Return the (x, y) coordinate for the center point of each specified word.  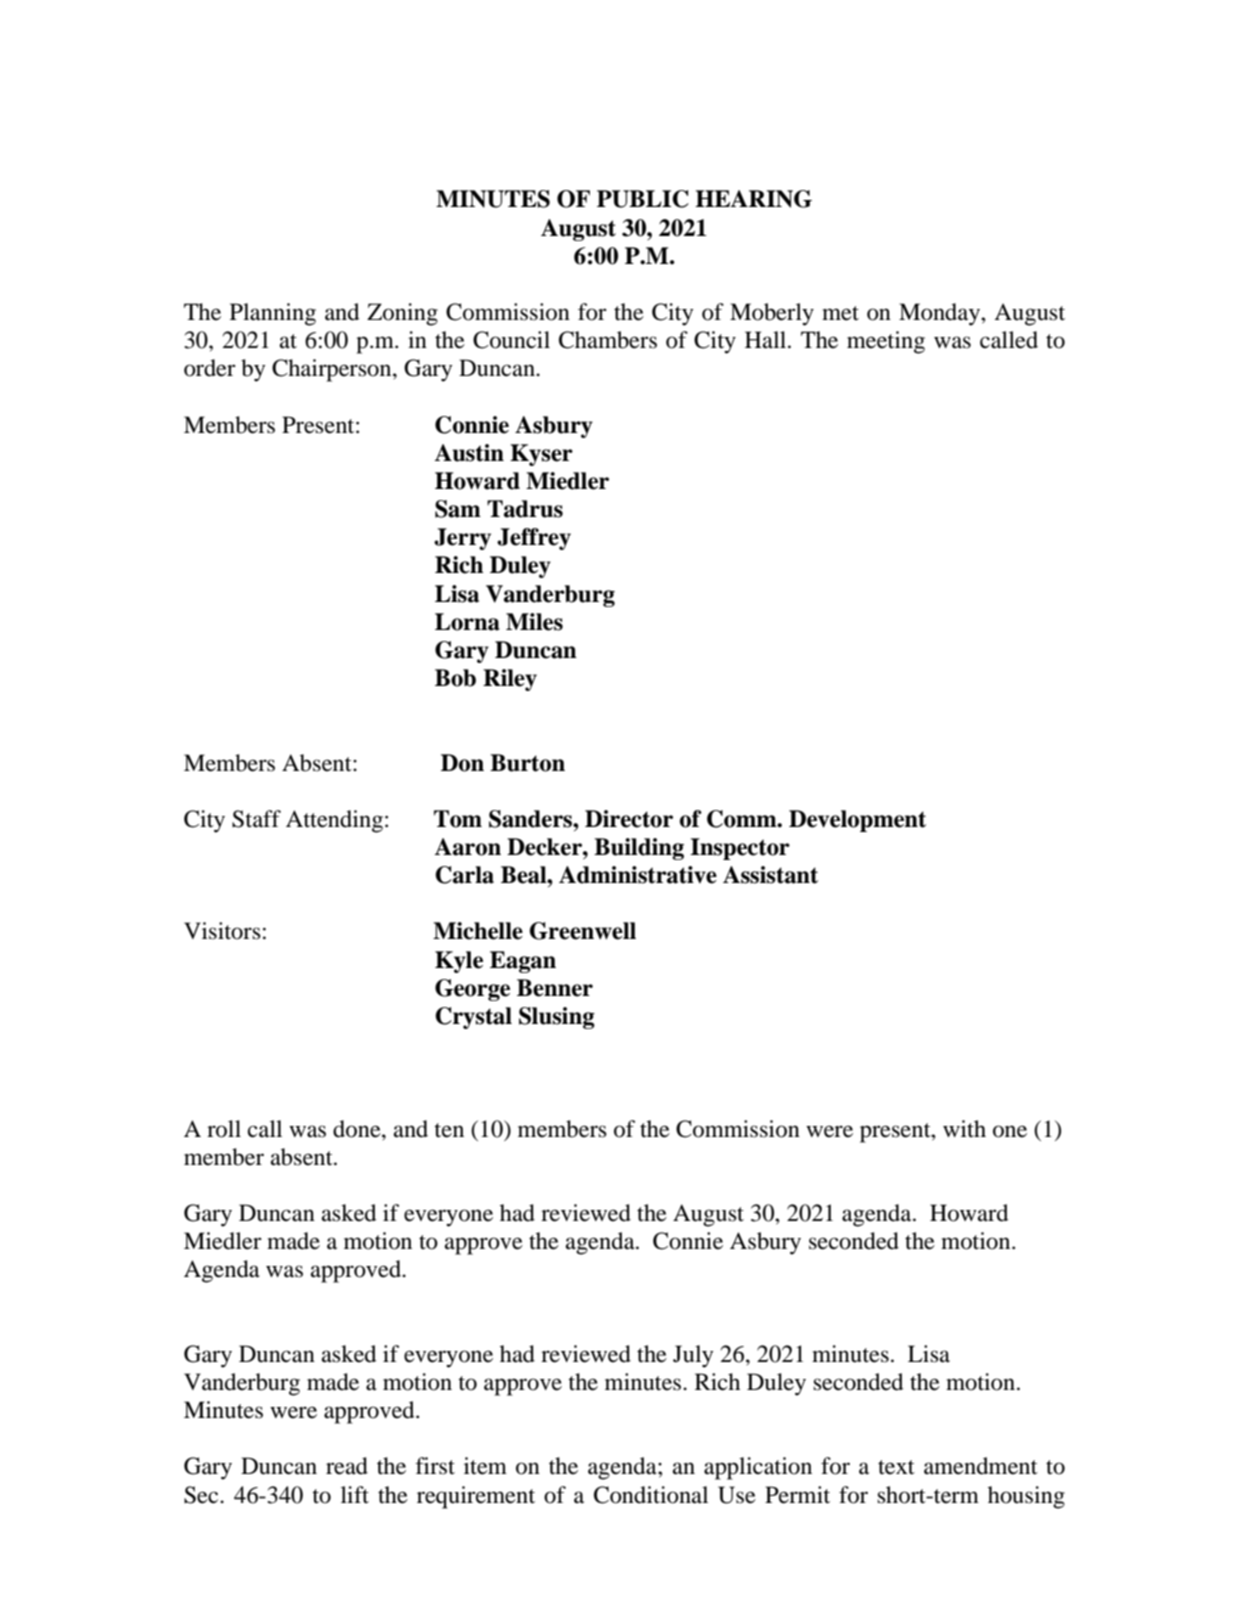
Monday (940, 314)
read (347, 1466)
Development (857, 821)
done (358, 1129)
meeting (886, 342)
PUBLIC (643, 199)
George (472, 990)
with (964, 1128)
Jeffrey (534, 539)
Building (639, 849)
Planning (273, 314)
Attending (334, 821)
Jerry (462, 539)
